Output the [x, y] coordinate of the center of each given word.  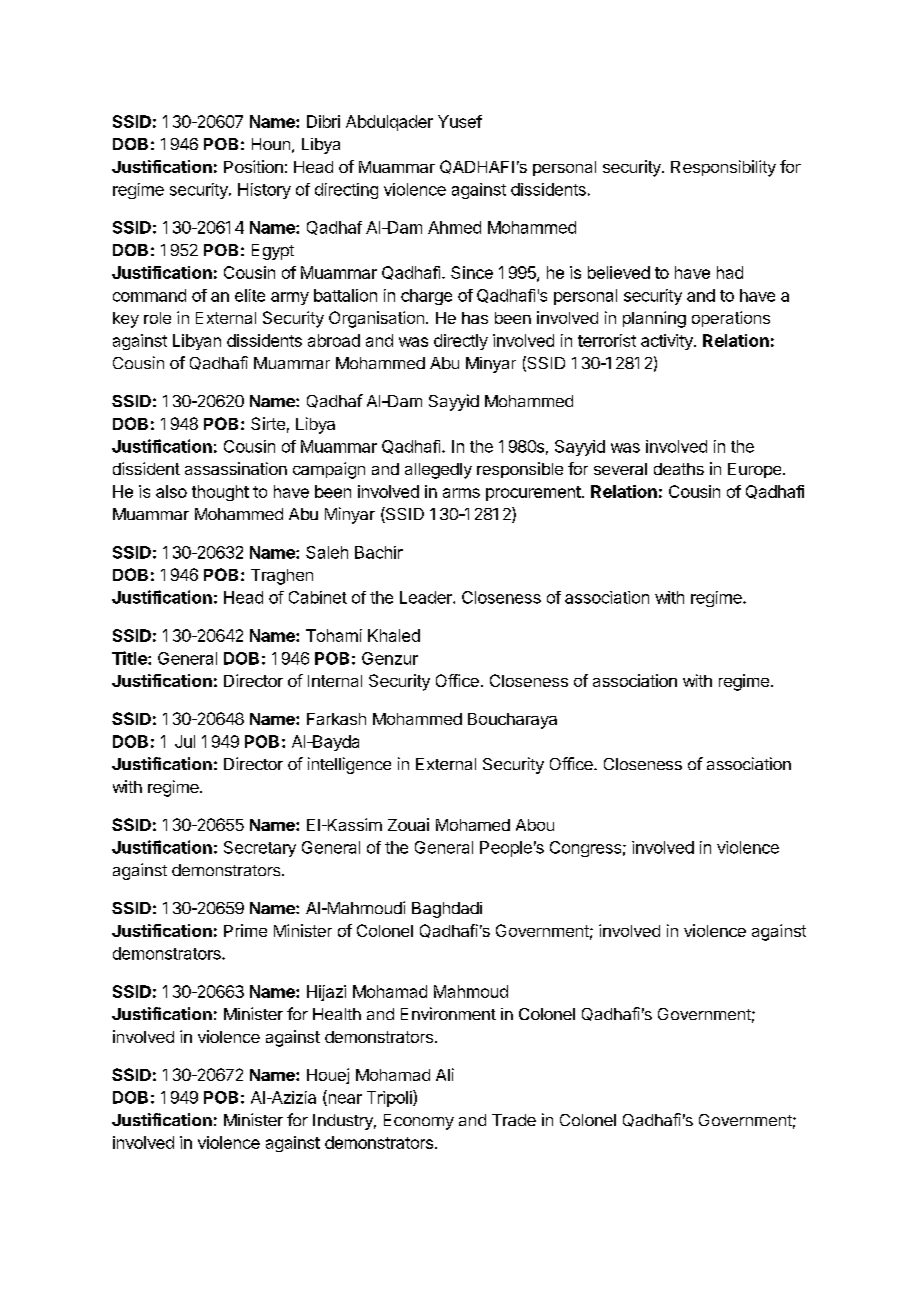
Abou [535, 825]
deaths [679, 469]
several [620, 469]
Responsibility [723, 168]
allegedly [438, 471]
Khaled [394, 635]
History [264, 191]
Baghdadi [447, 910]
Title [130, 658]
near [344, 1100]
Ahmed [454, 227]
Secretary [260, 849]
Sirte [268, 423]
